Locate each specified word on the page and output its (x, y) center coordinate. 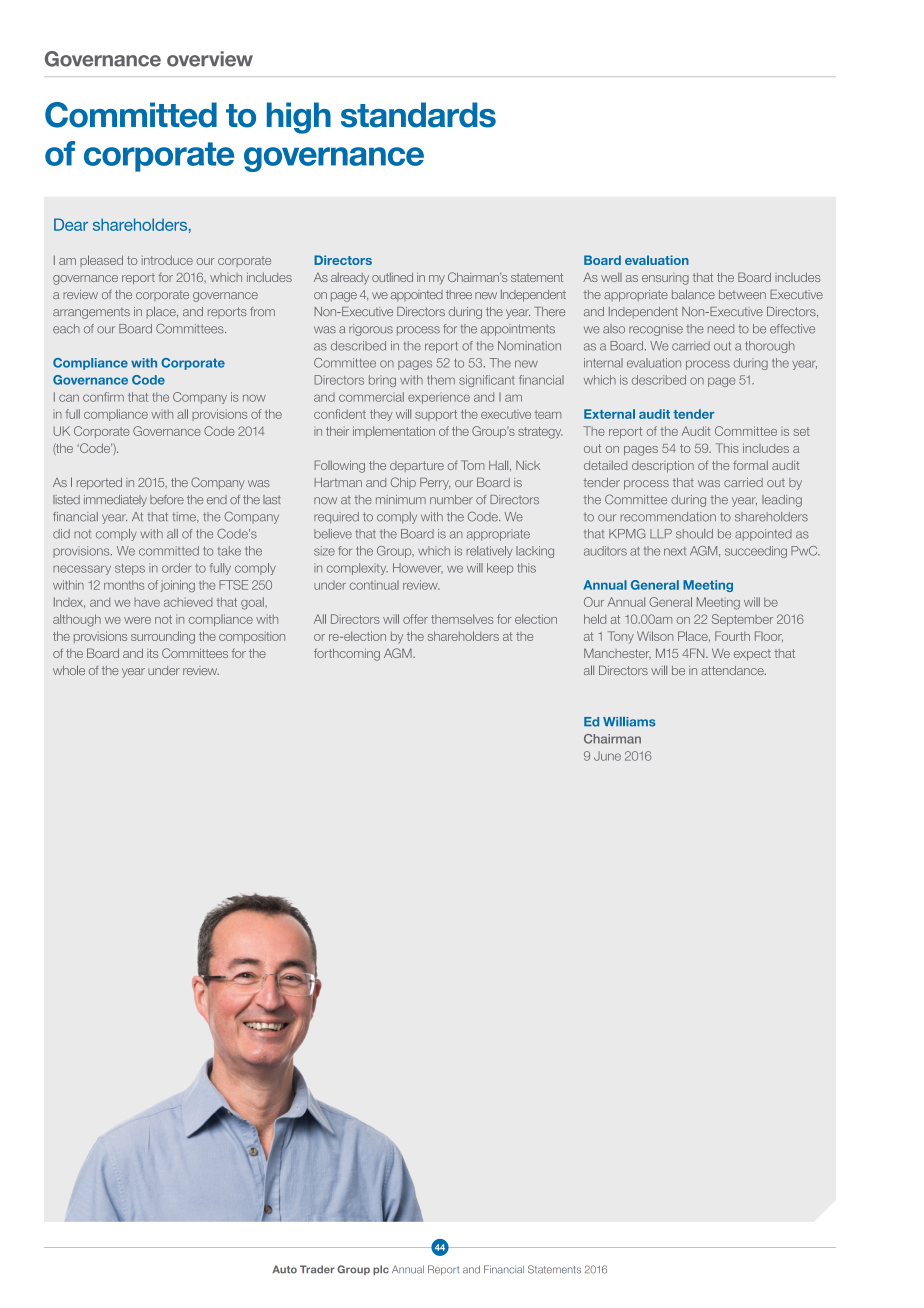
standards (418, 115)
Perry (435, 484)
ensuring (665, 279)
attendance (733, 670)
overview (210, 59)
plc (381, 1270)
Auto (284, 1269)
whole (69, 670)
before (167, 499)
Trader (317, 1269)
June (607, 756)
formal (750, 465)
